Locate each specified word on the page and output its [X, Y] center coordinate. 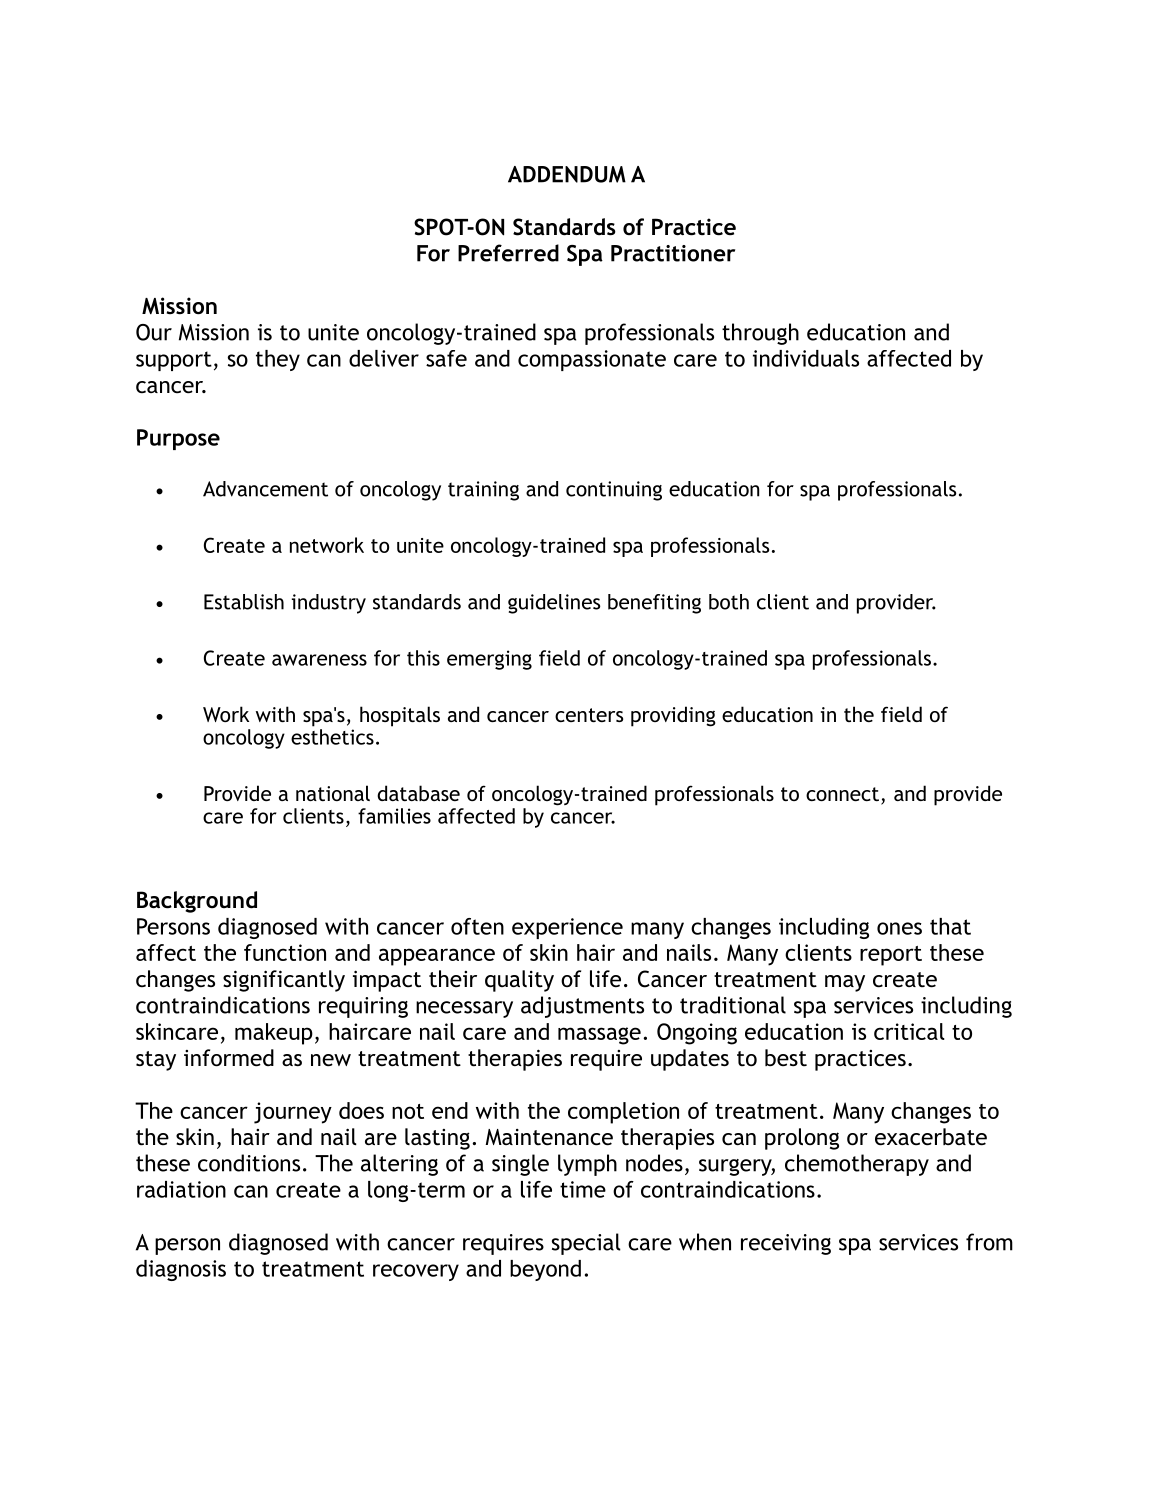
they [278, 360]
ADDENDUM [567, 174]
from [989, 1242]
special [586, 1244]
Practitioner [673, 253]
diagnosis [181, 1270]
